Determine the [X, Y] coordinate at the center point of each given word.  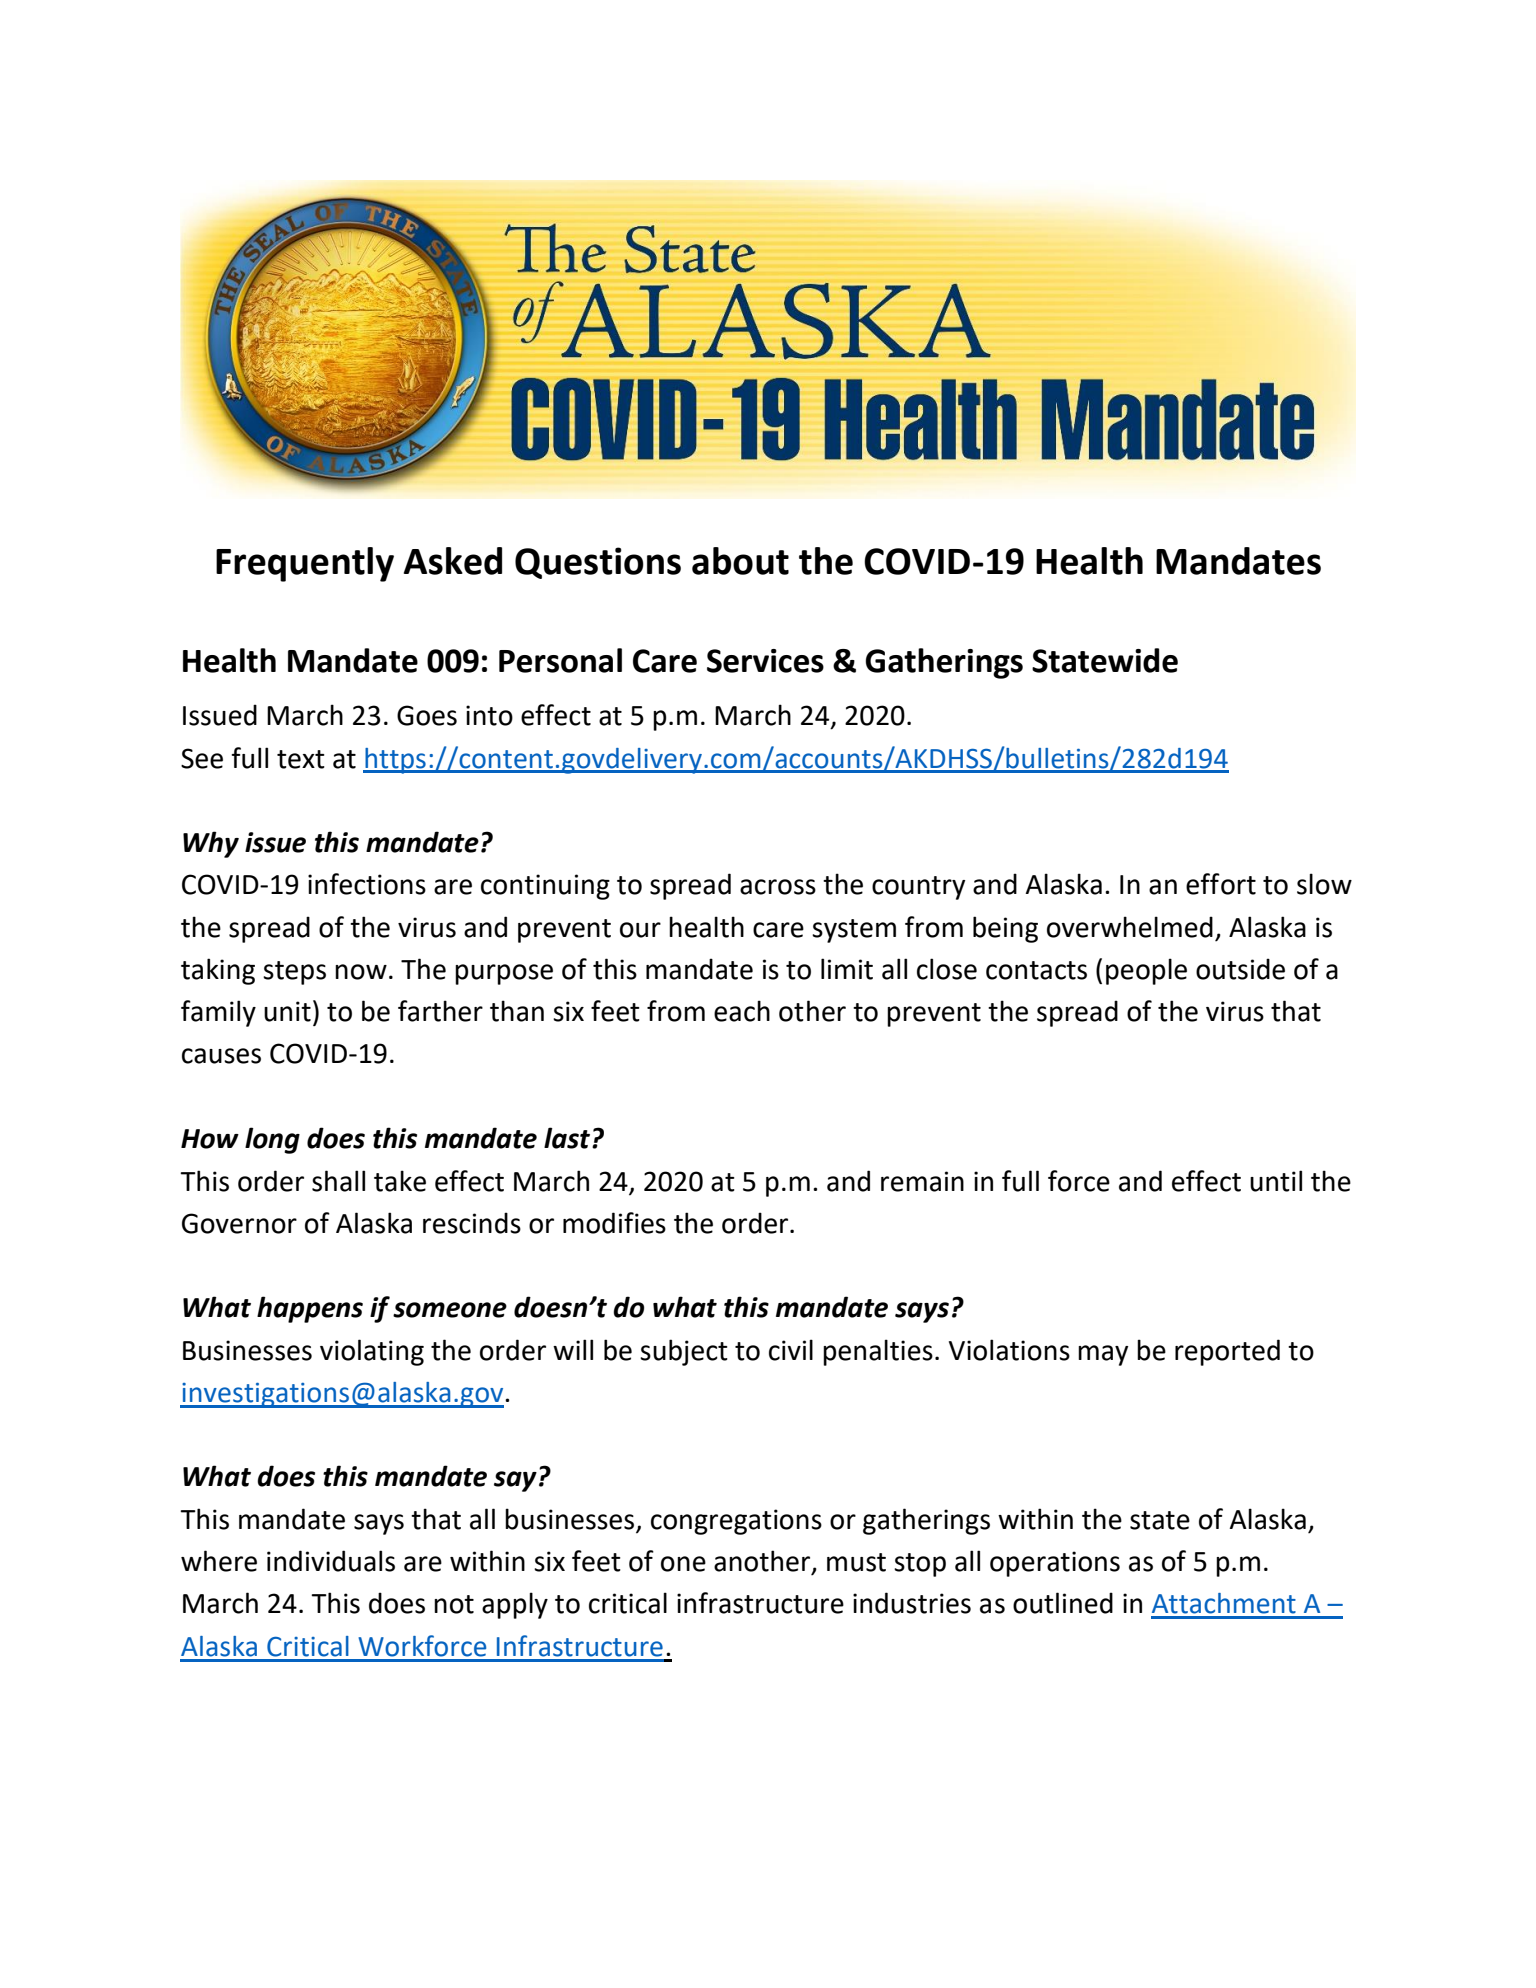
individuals [331, 1561]
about [740, 561]
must [856, 1562]
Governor [239, 1223]
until [1276, 1181]
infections [367, 884]
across [778, 887]
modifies [614, 1223]
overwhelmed [1130, 927]
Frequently [305, 564]
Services [765, 661]
